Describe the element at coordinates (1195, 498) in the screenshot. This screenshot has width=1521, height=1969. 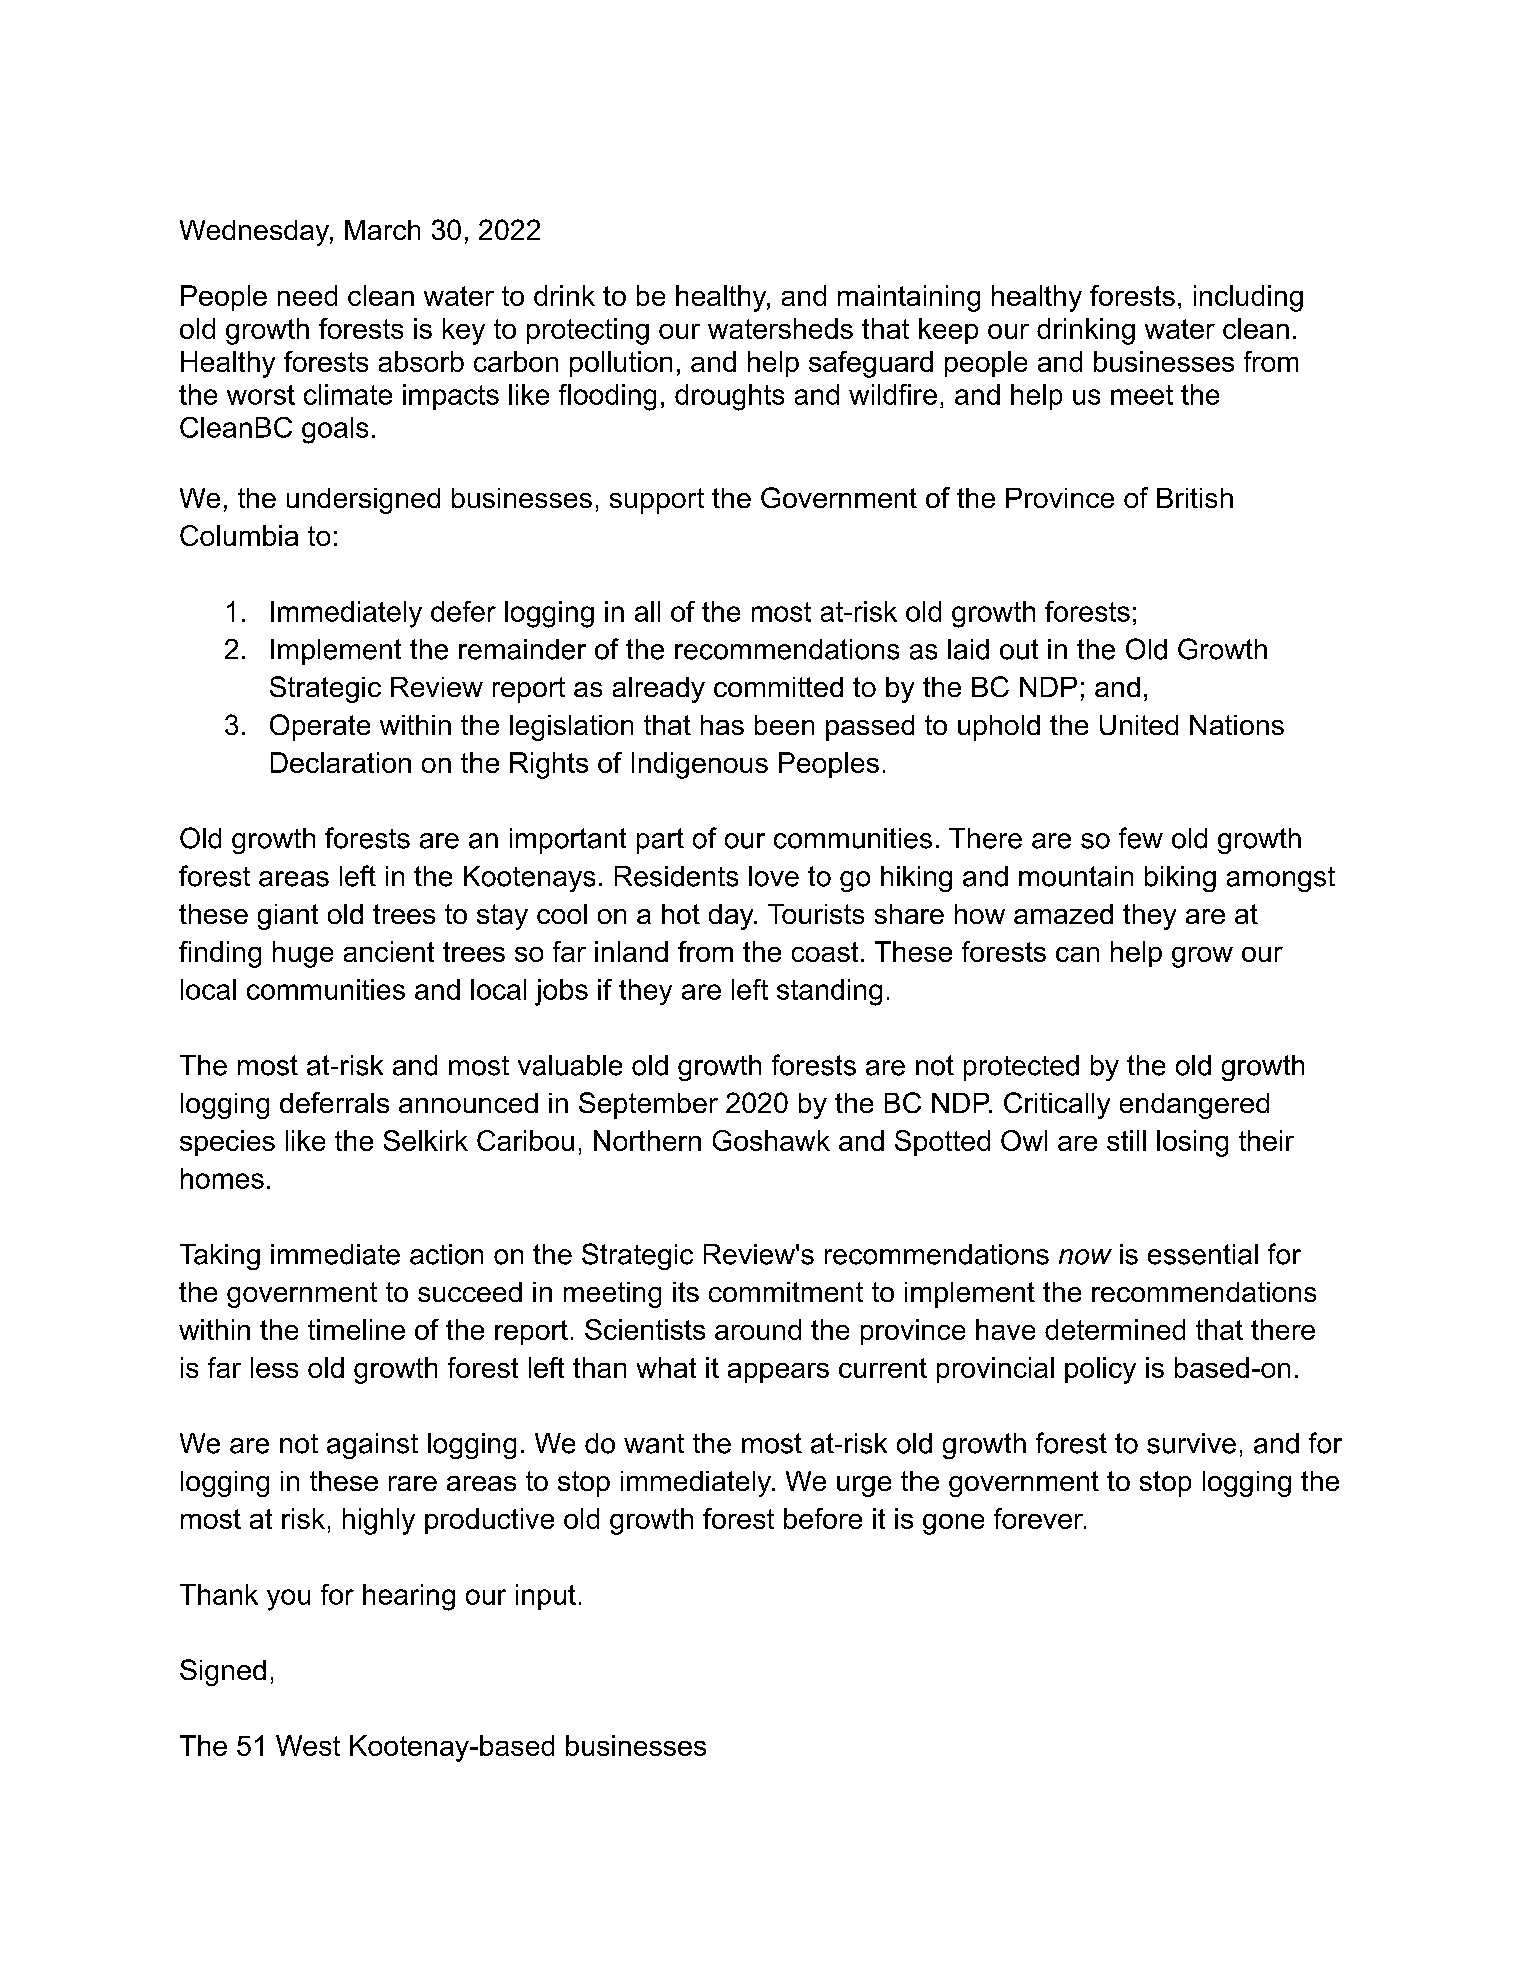
I see `British` at that location.
